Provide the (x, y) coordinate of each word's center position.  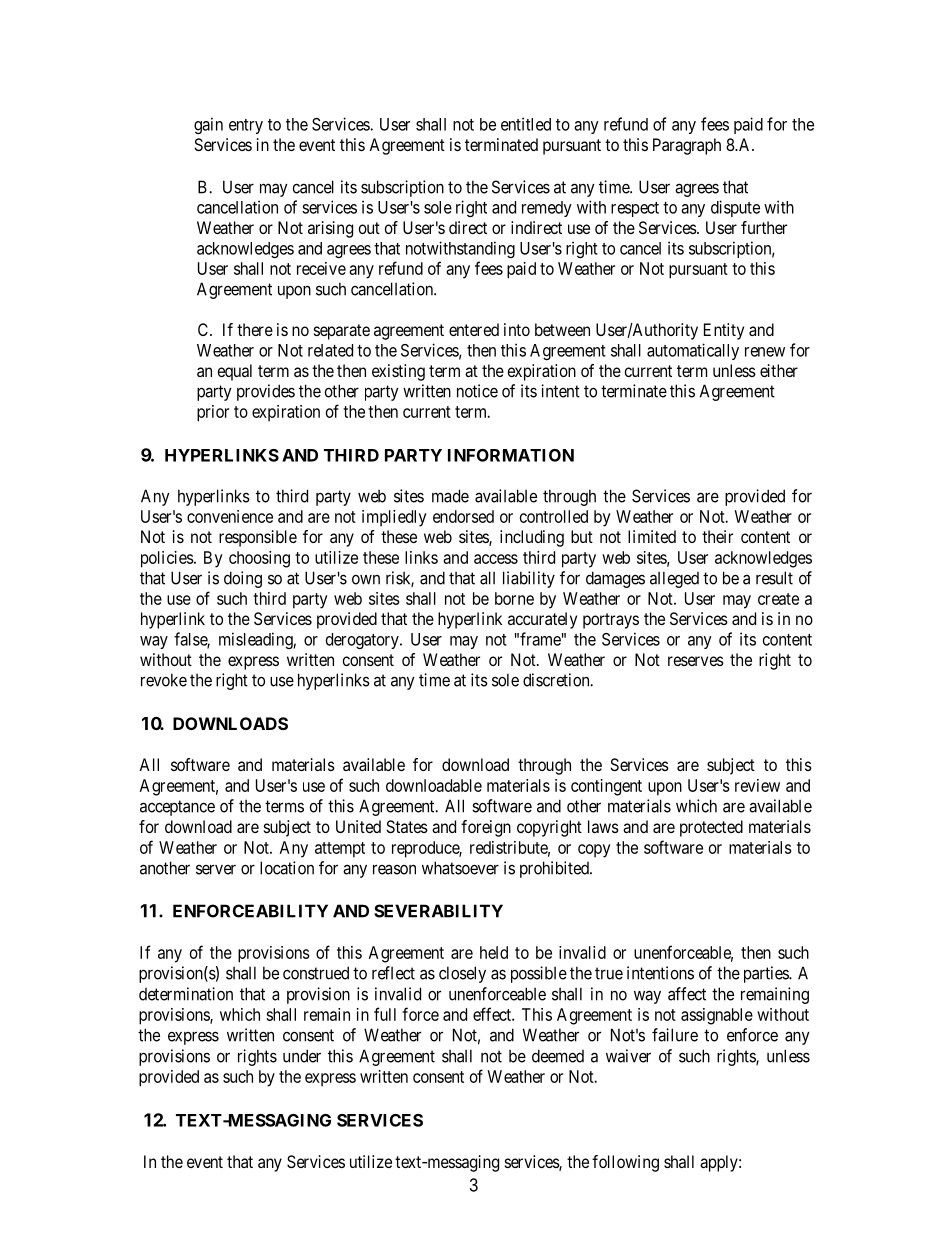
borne (514, 598)
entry (246, 126)
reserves (696, 661)
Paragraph (687, 146)
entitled (526, 124)
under (302, 1056)
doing (243, 579)
